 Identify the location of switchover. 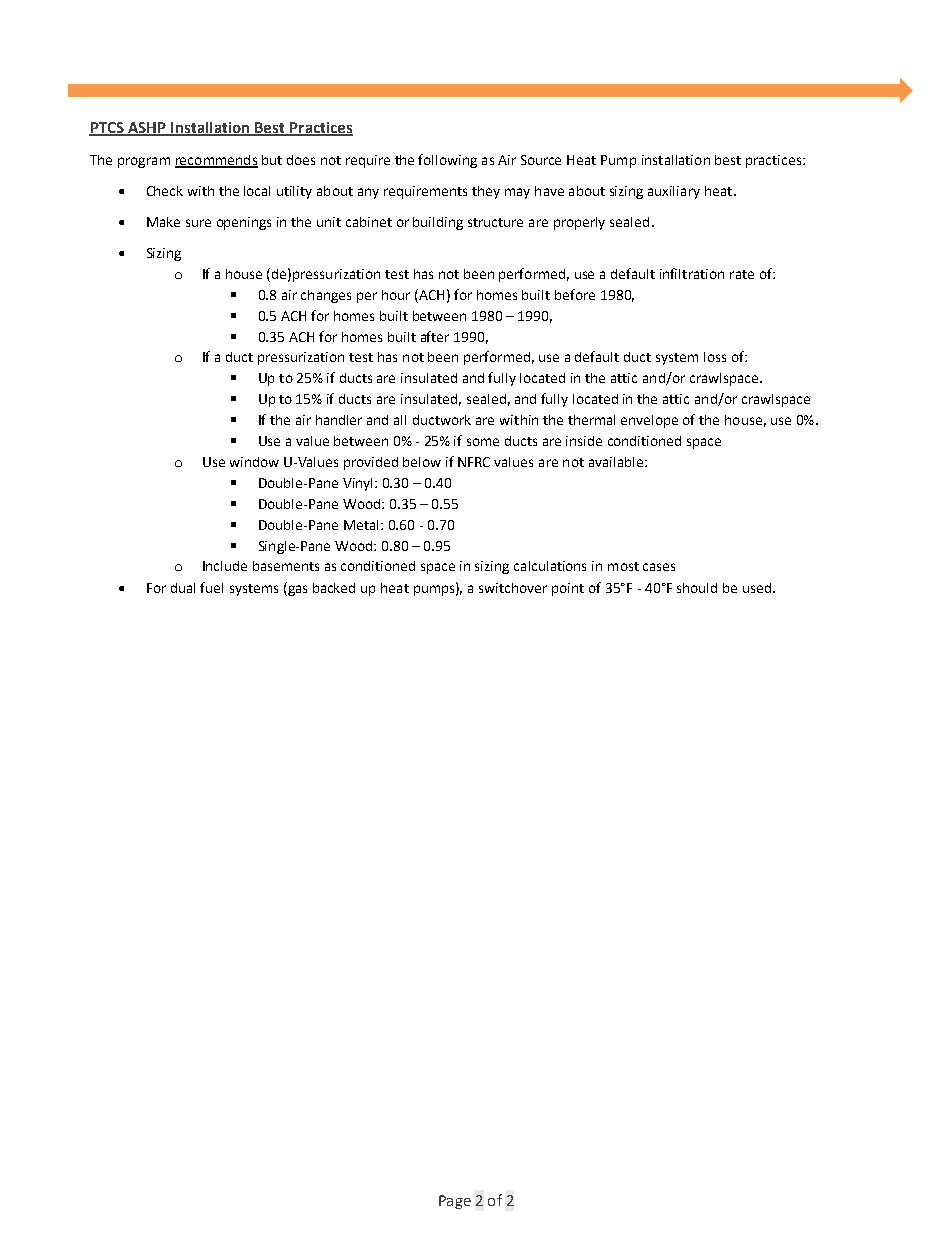
(513, 588).
